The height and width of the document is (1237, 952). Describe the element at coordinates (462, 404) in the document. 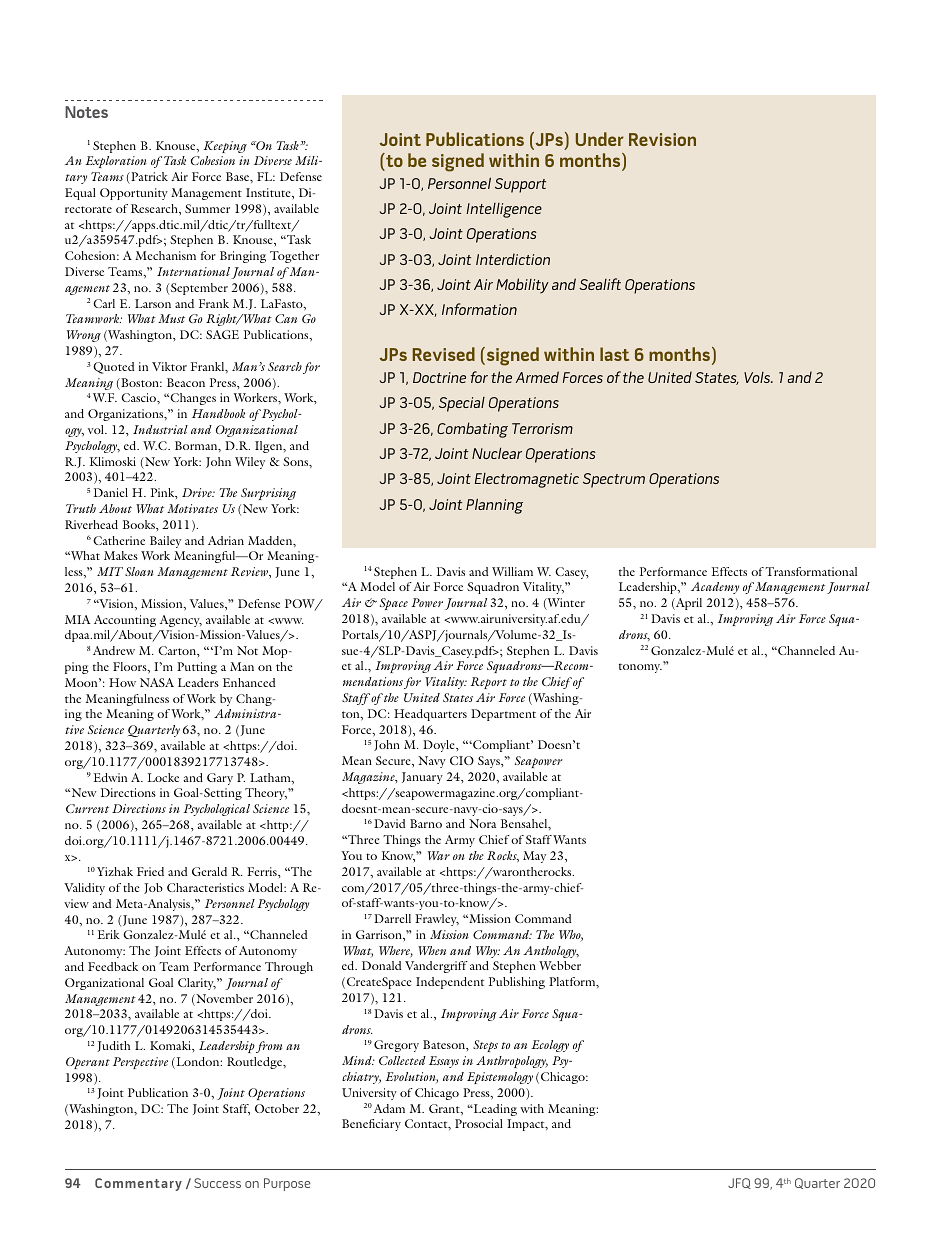

I see `Special` at that location.
